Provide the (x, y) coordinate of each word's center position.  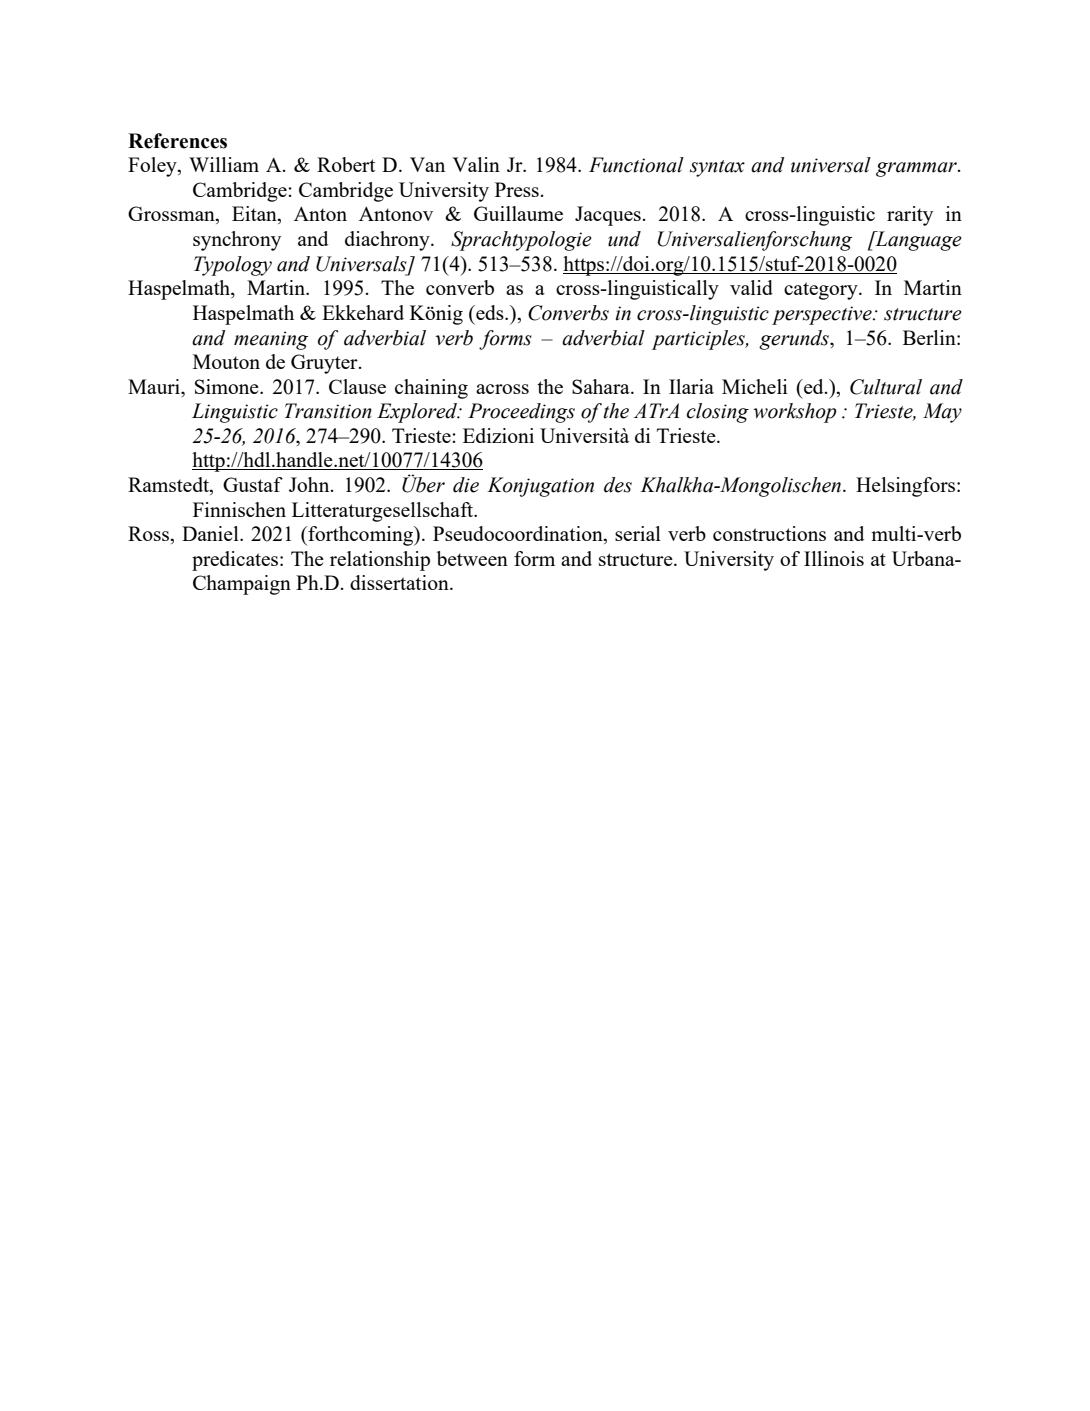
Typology (233, 266)
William (224, 164)
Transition (328, 411)
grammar (917, 169)
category (822, 291)
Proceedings (521, 413)
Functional (636, 165)
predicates (236, 561)
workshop (795, 413)
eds (490, 312)
